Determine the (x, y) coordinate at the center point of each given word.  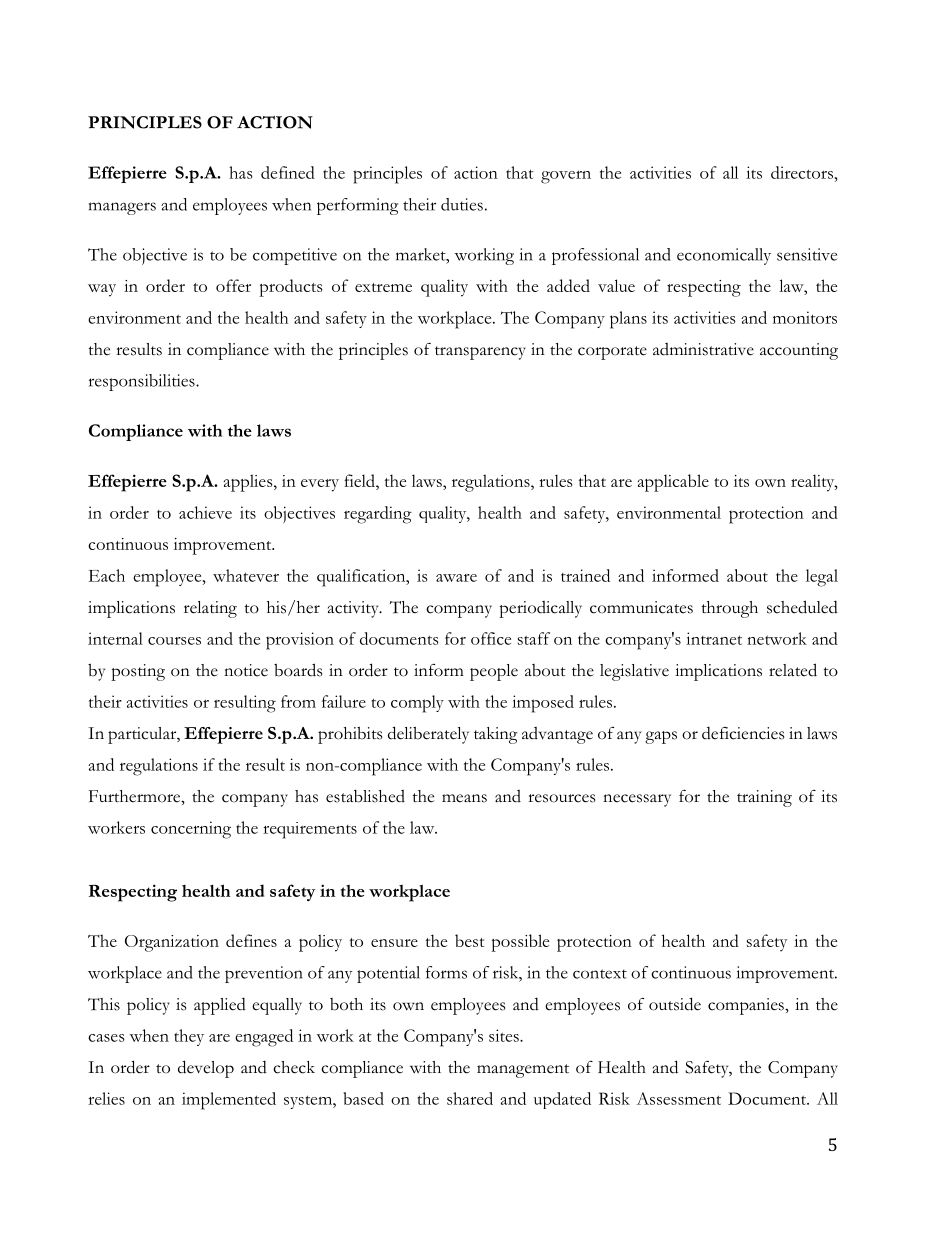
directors (802, 172)
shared (470, 1098)
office (491, 638)
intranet (714, 638)
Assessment (679, 1098)
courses (174, 641)
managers (122, 208)
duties (462, 204)
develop (206, 1069)
